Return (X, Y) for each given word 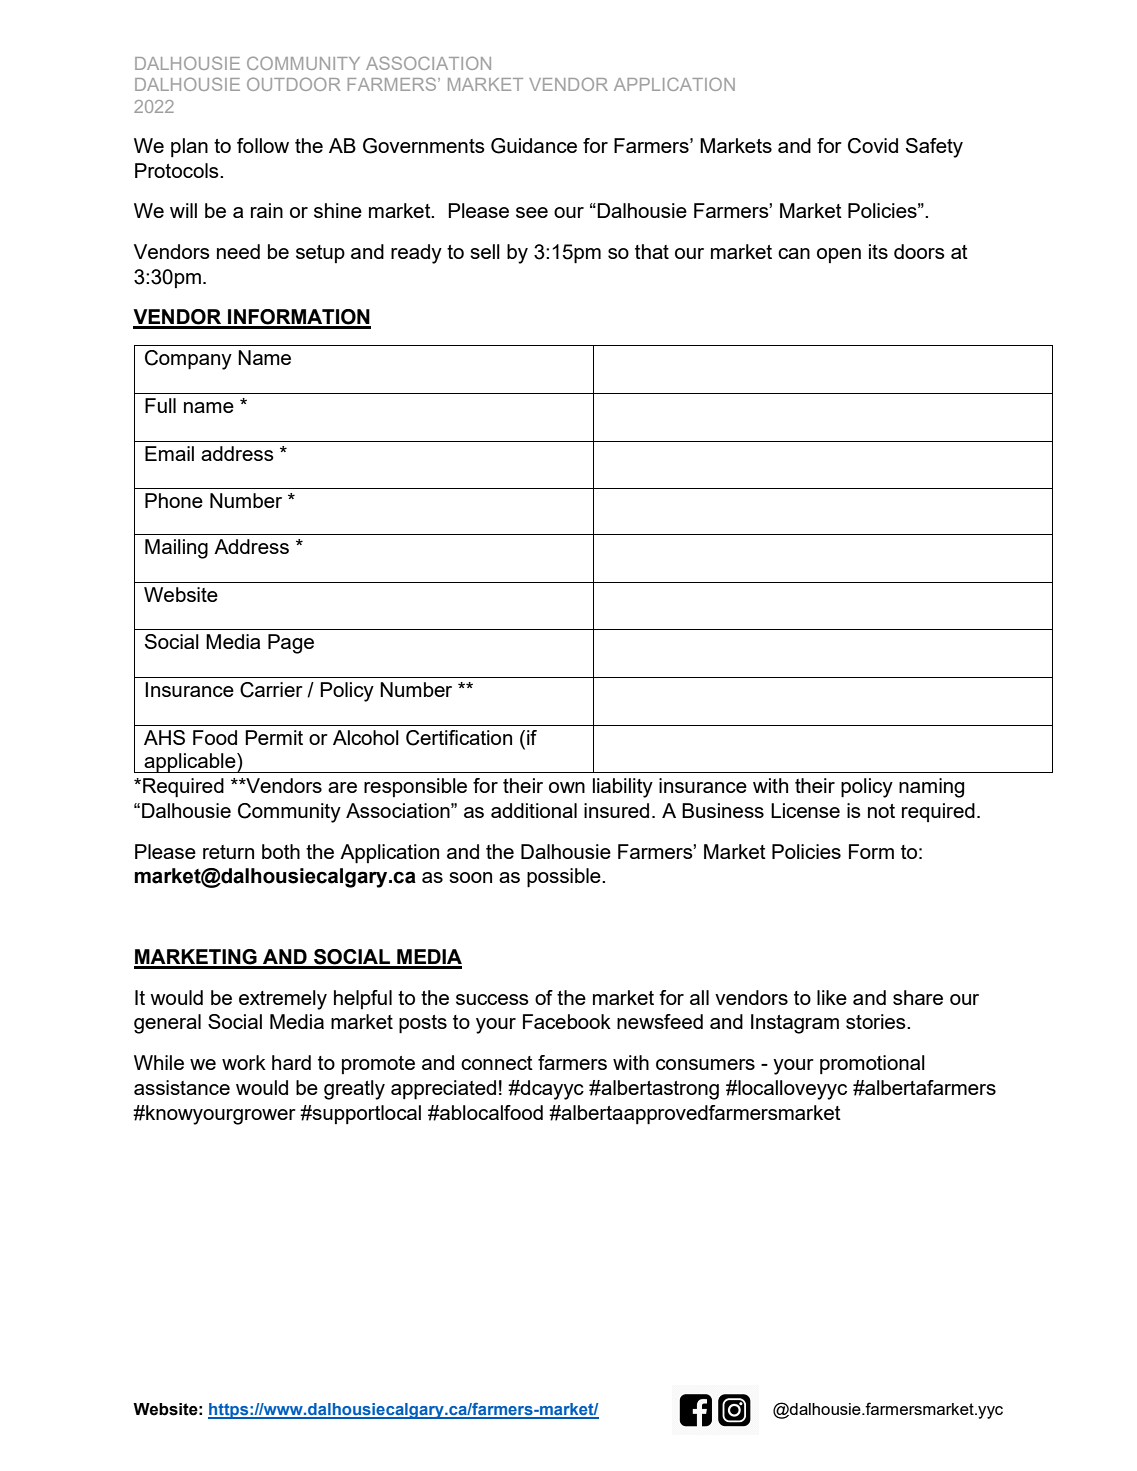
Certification (459, 738)
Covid (873, 146)
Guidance (534, 146)
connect (497, 1063)
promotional (872, 1064)
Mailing (176, 549)
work (244, 1062)
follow (263, 145)
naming (931, 788)
